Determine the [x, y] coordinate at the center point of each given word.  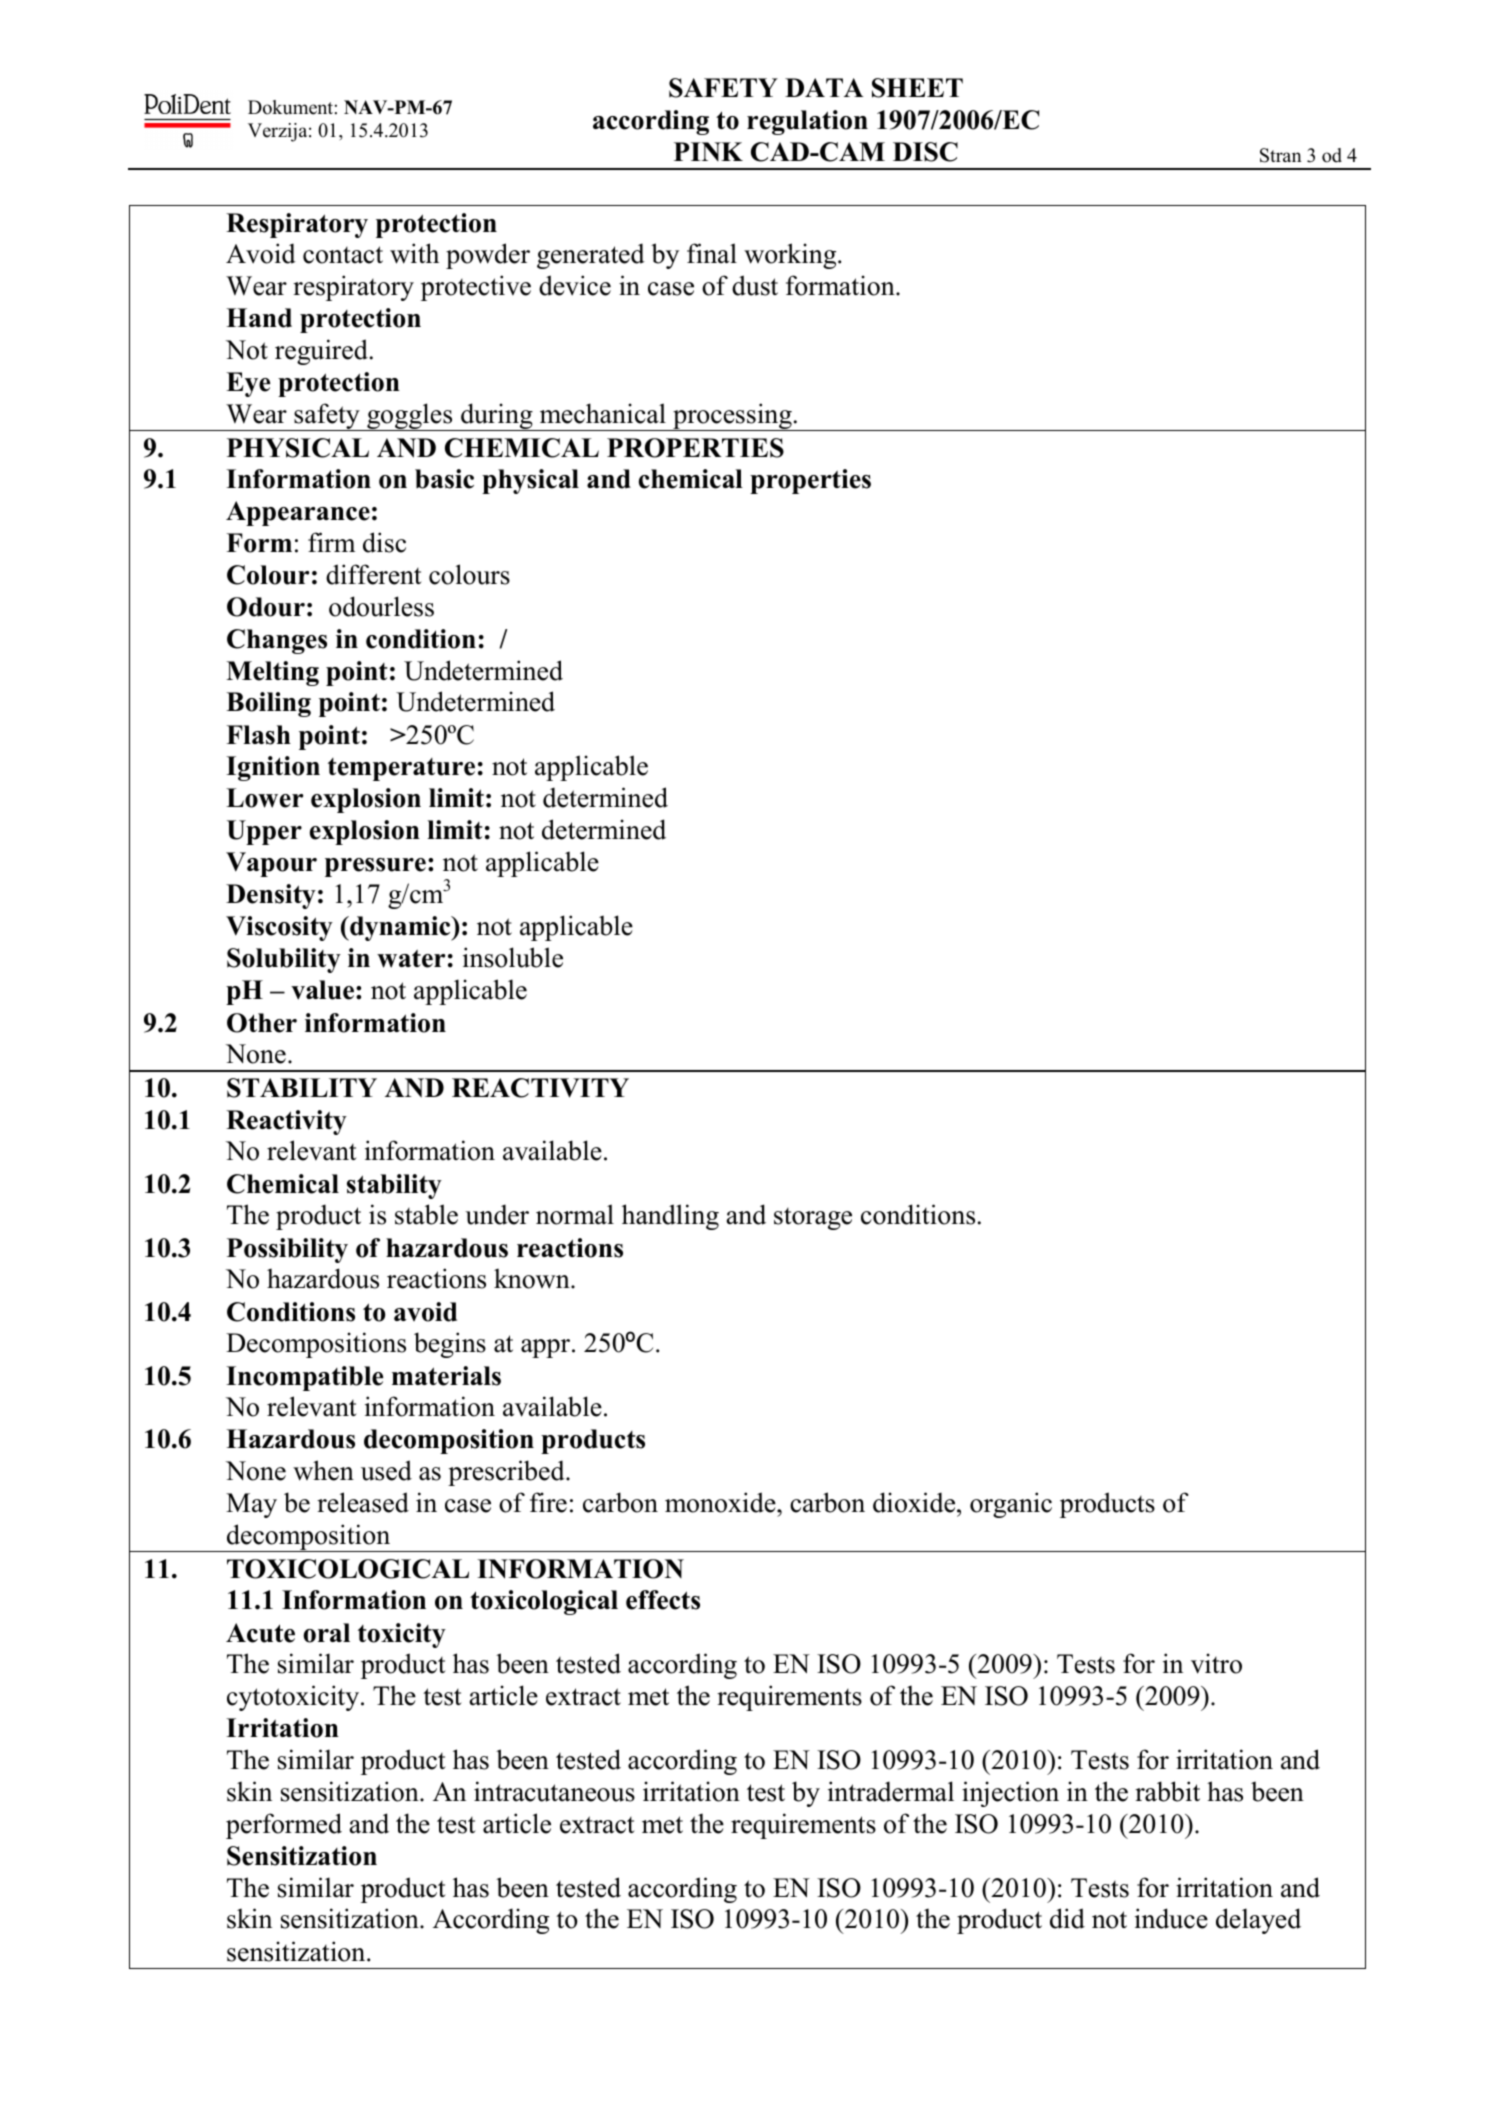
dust [755, 285]
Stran [1281, 155]
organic [1011, 1505]
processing [732, 417]
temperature [401, 769]
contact [343, 255]
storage [813, 1219]
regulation [807, 122]
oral [326, 1633]
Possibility [287, 1250]
